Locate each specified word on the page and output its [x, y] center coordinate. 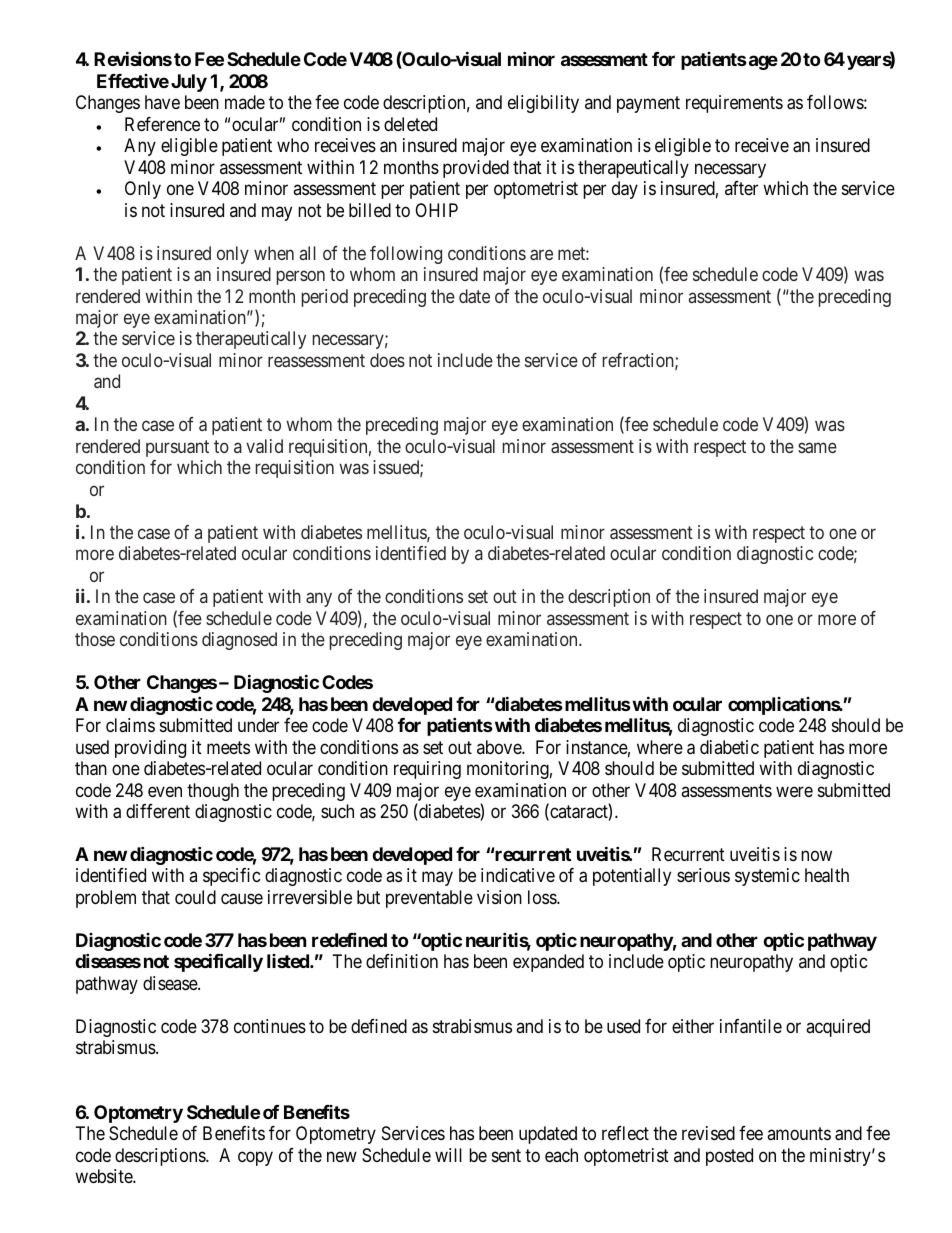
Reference [162, 124]
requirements [734, 104]
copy [255, 1158]
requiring [427, 770]
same [817, 447]
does [387, 360]
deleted [410, 124]
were [794, 791]
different [158, 811]
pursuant [177, 448]
